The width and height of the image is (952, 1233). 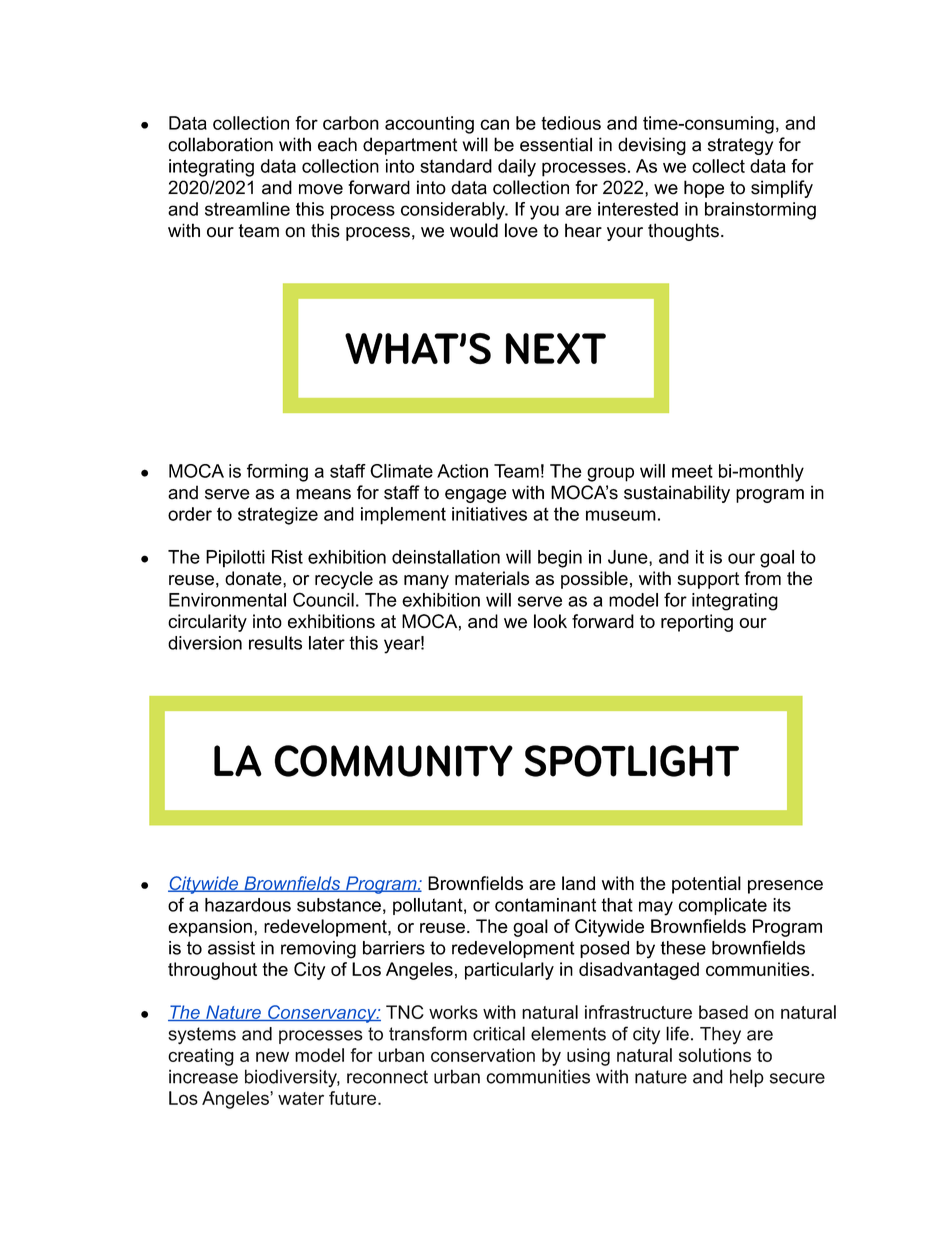 What do you see at coordinates (275, 643) in the image?
I see `results` at bounding box center [275, 643].
